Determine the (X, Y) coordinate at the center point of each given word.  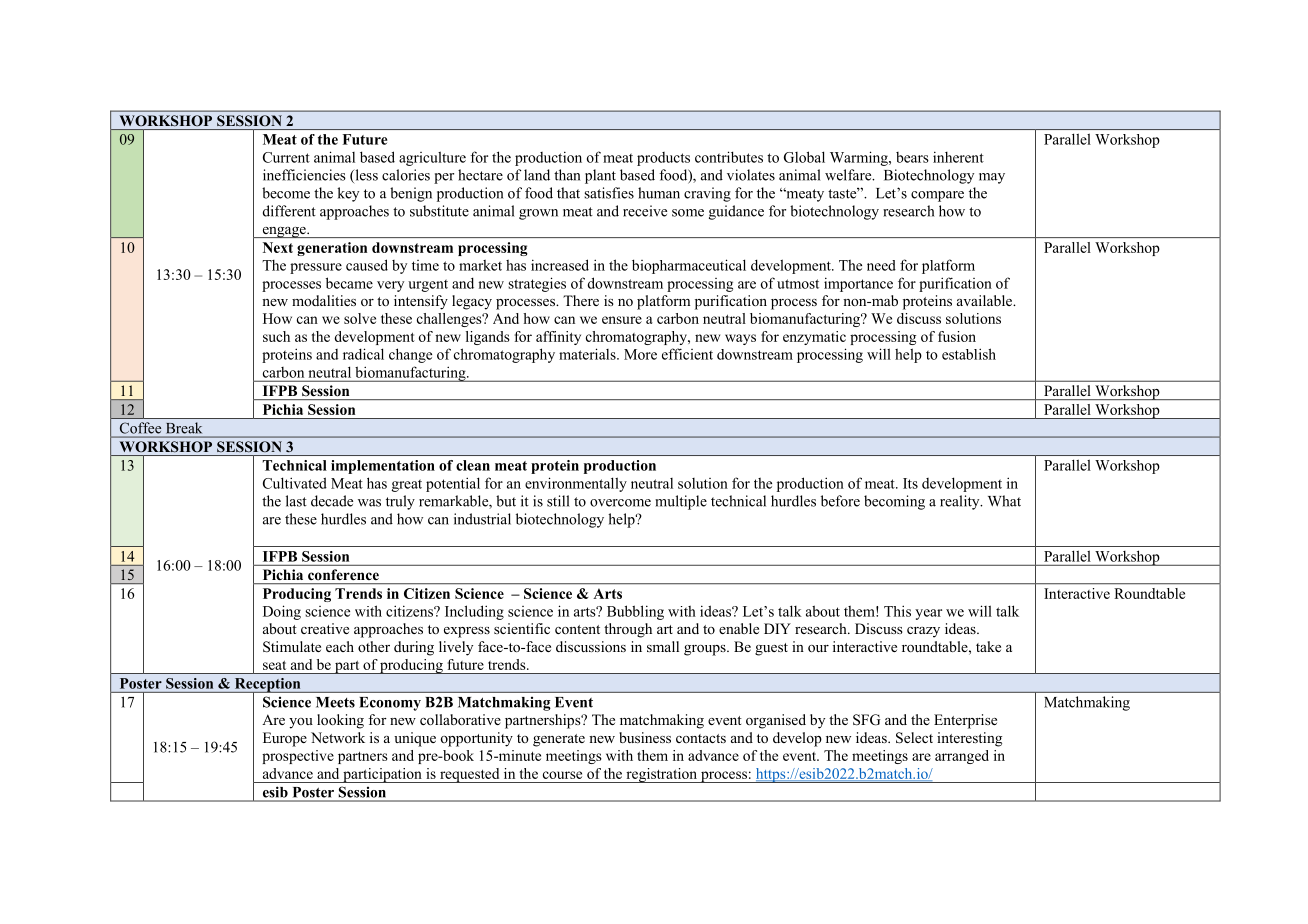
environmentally (576, 484)
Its (910, 483)
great (406, 485)
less (365, 176)
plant (600, 176)
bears (912, 157)
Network (338, 737)
